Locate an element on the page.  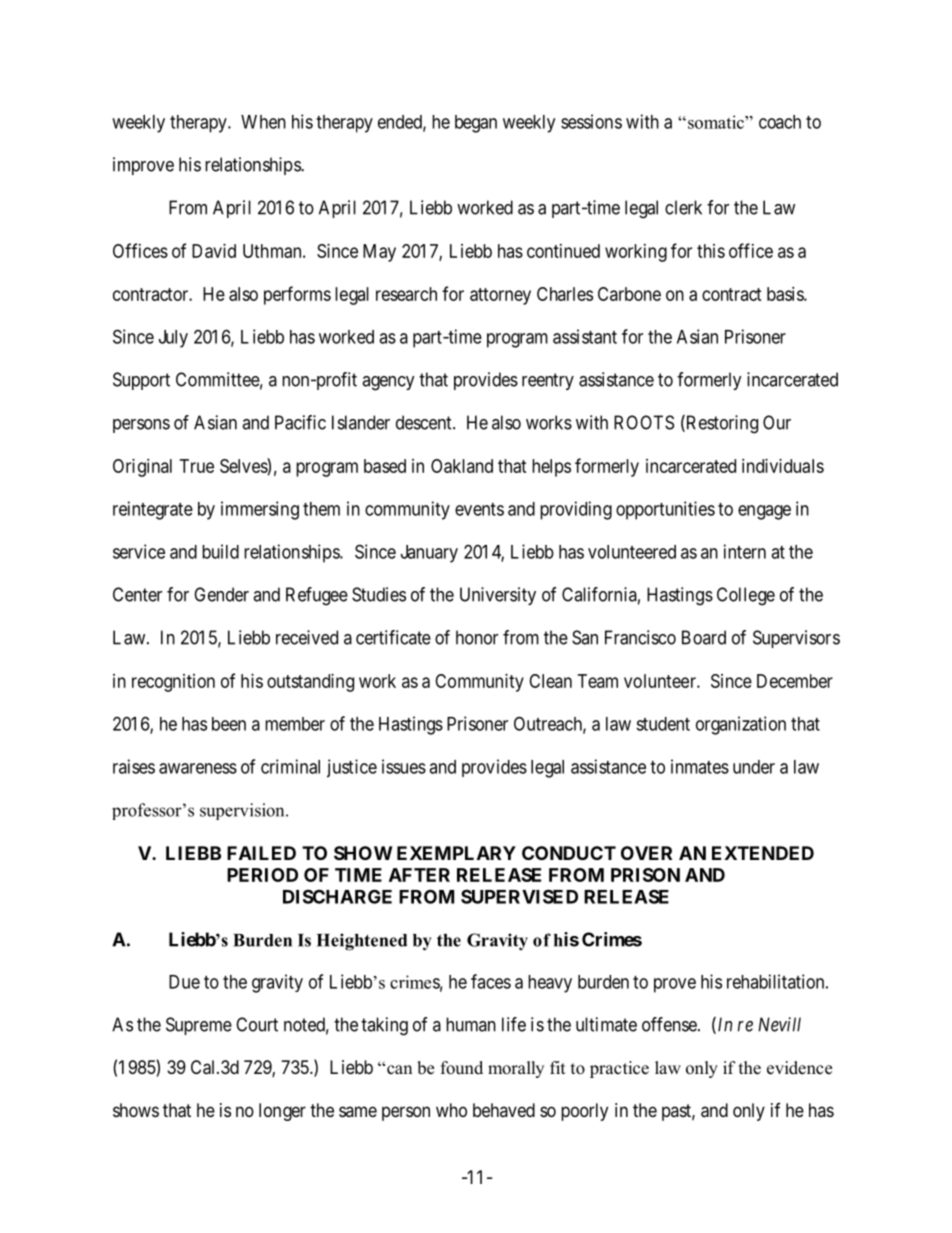
somatic is located at coordinates (717, 122).
